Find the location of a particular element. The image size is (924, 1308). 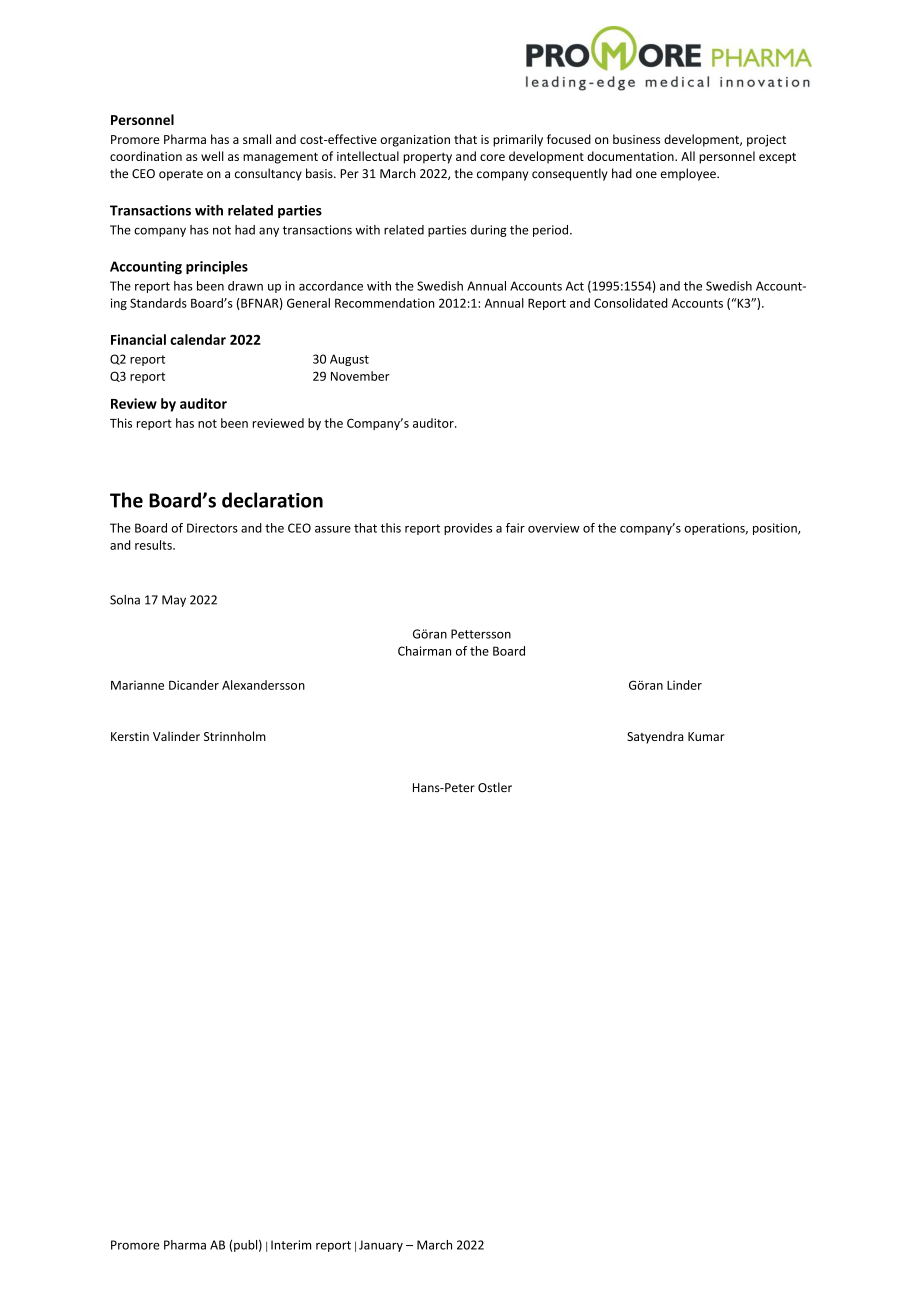

employee is located at coordinates (689, 174).
